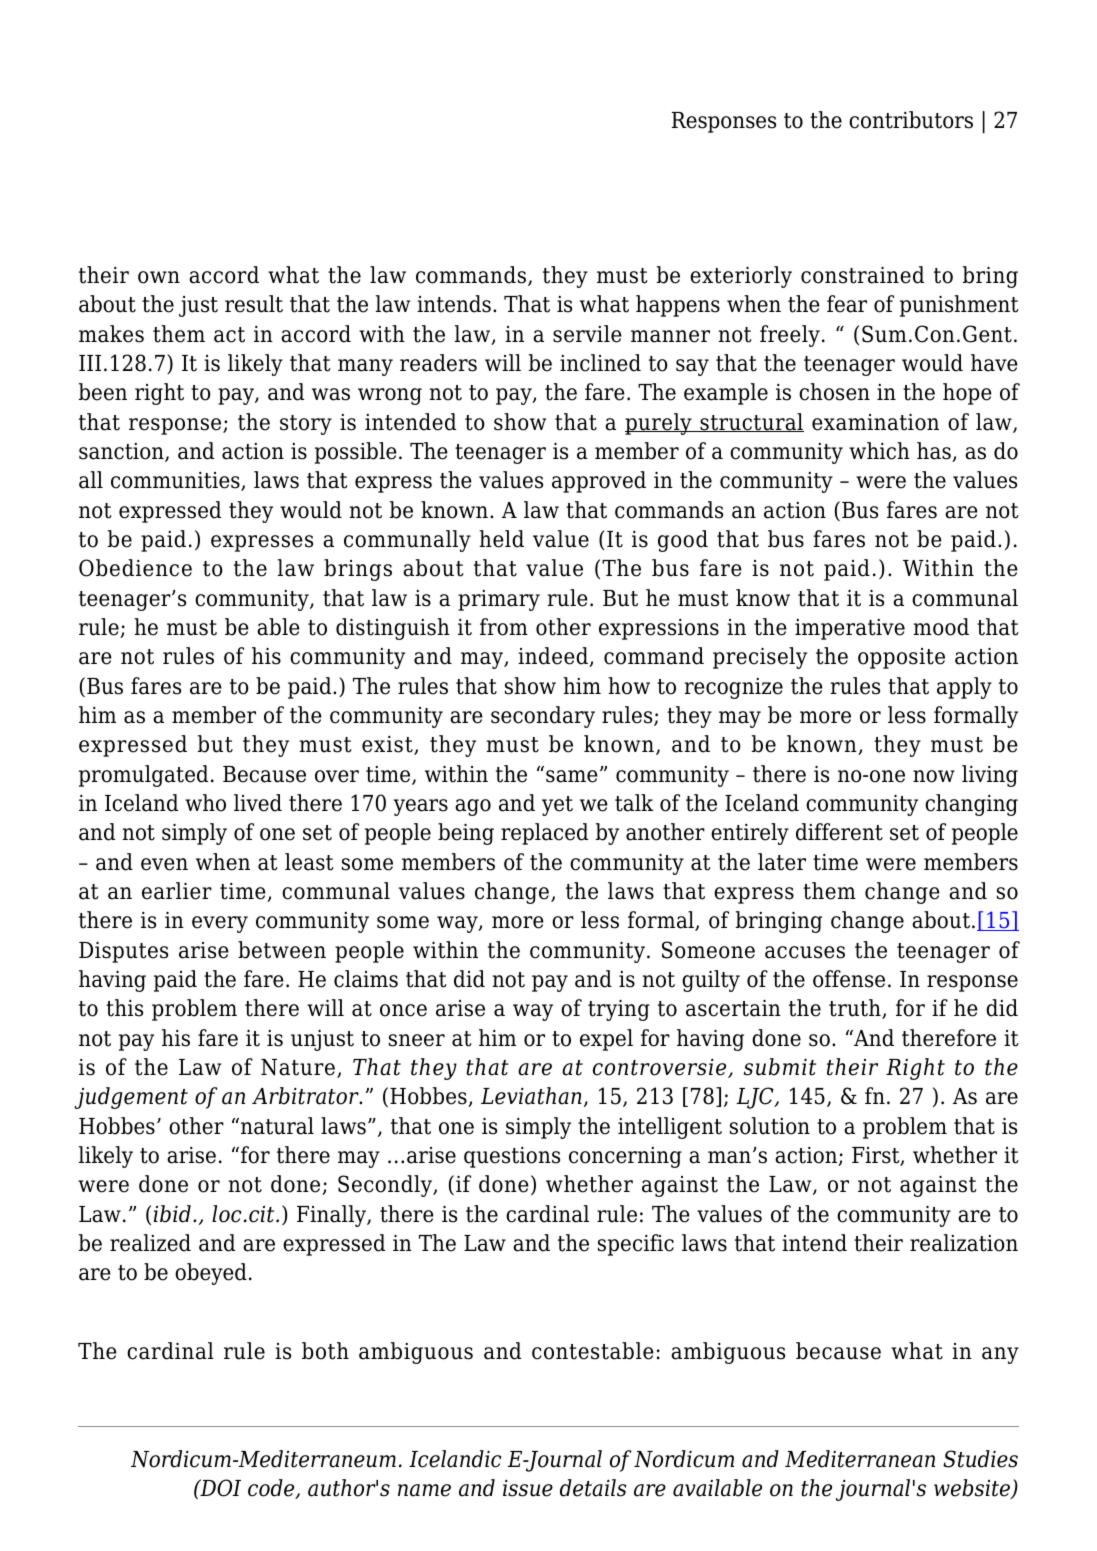 The height and width of the document is (1551, 1097). I want to click on which, so click(879, 451).
